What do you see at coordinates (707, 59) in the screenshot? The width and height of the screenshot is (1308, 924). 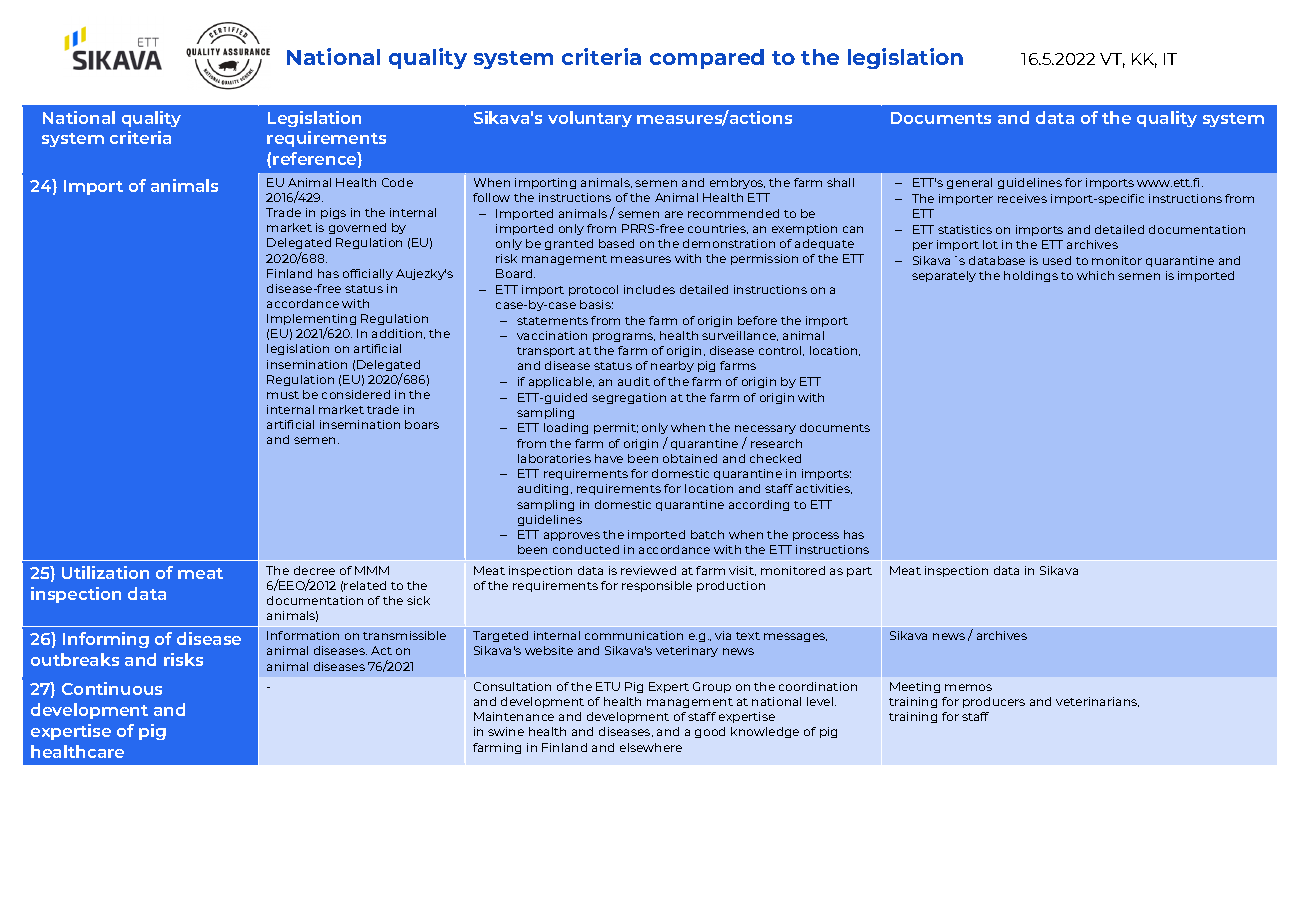 I see `compared` at bounding box center [707, 59].
